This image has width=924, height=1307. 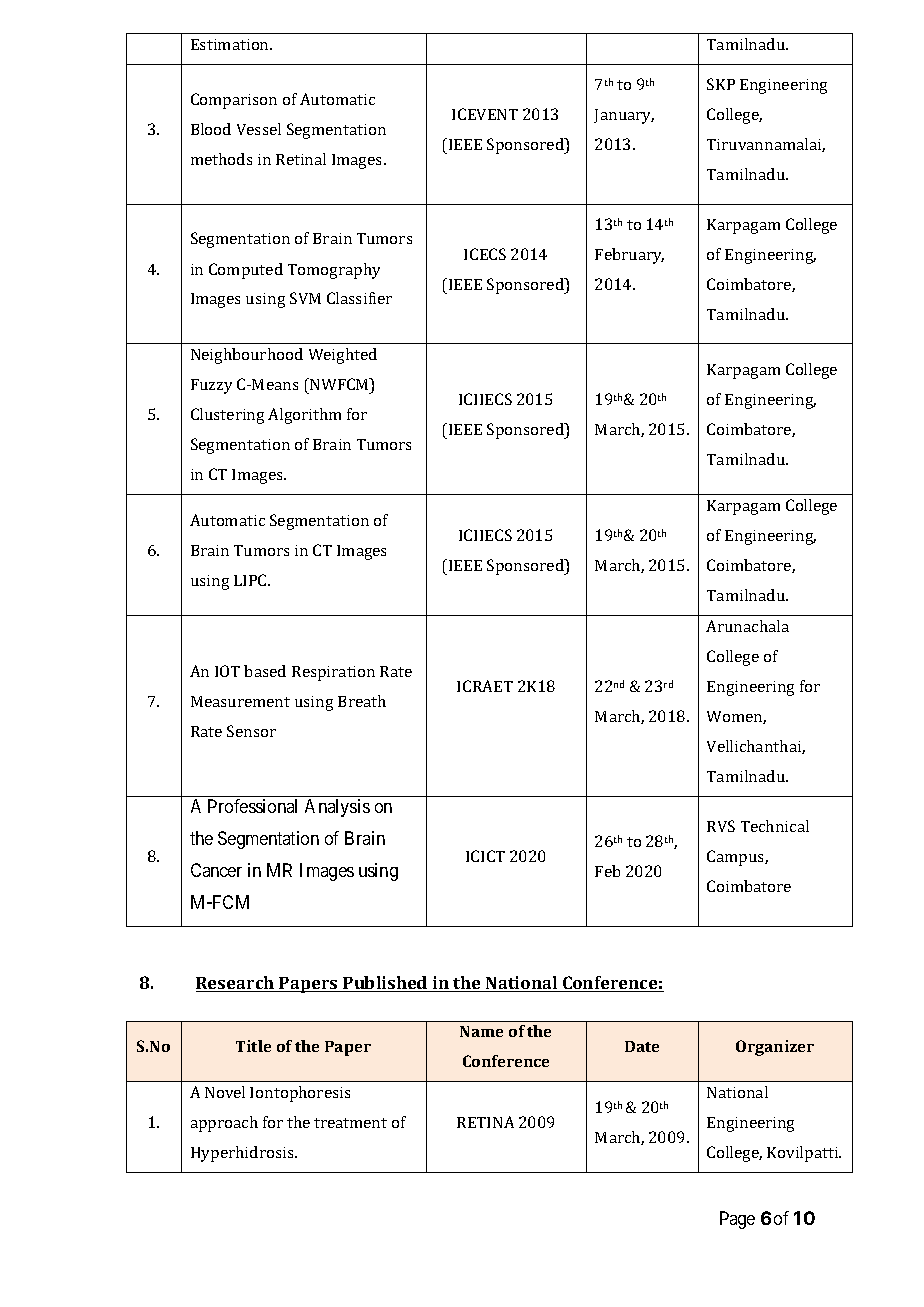 What do you see at coordinates (243, 1154) in the image?
I see `Hyperhidrosis` at bounding box center [243, 1154].
